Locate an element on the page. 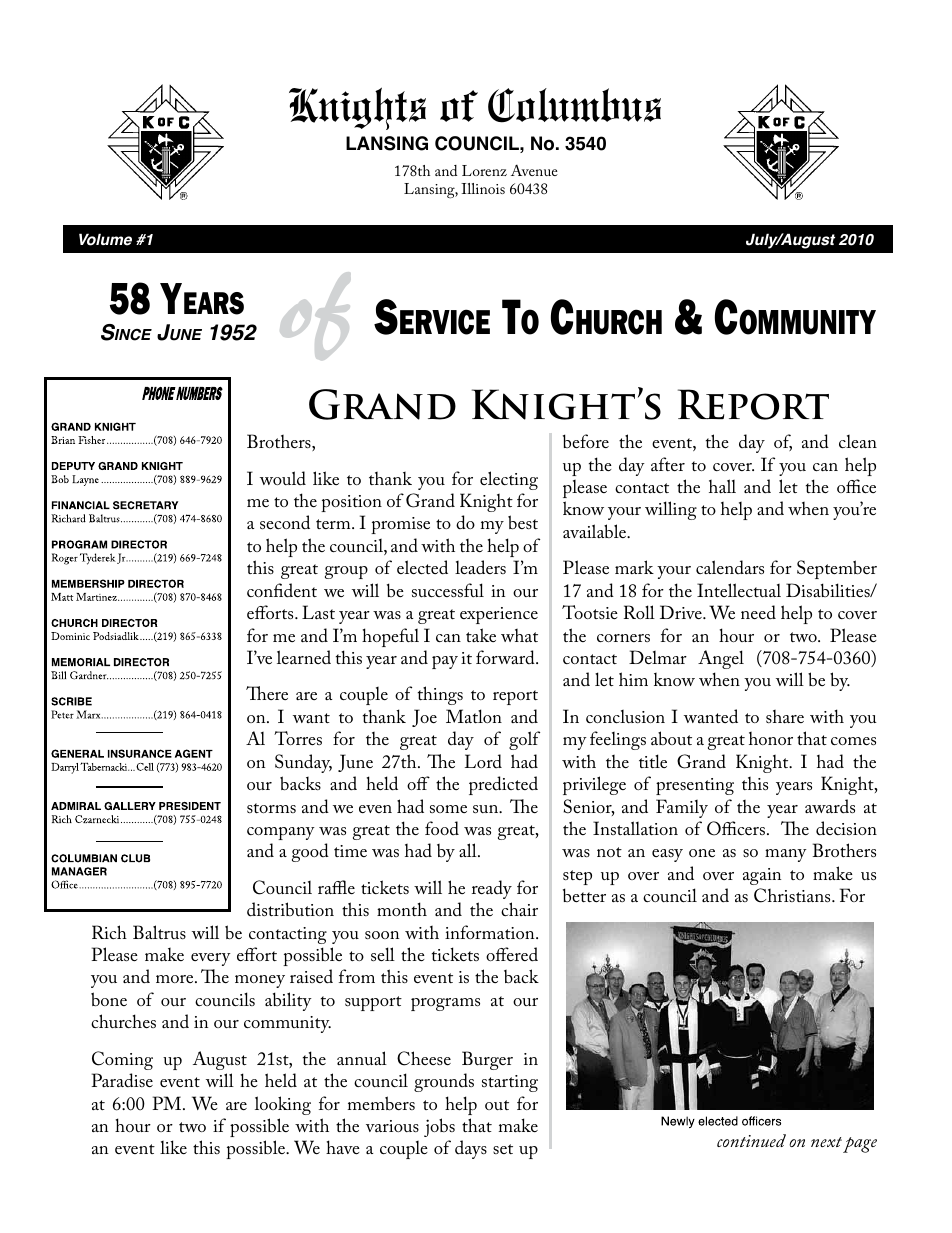 This document has width=952, height=1233. jobs is located at coordinates (439, 1127).
